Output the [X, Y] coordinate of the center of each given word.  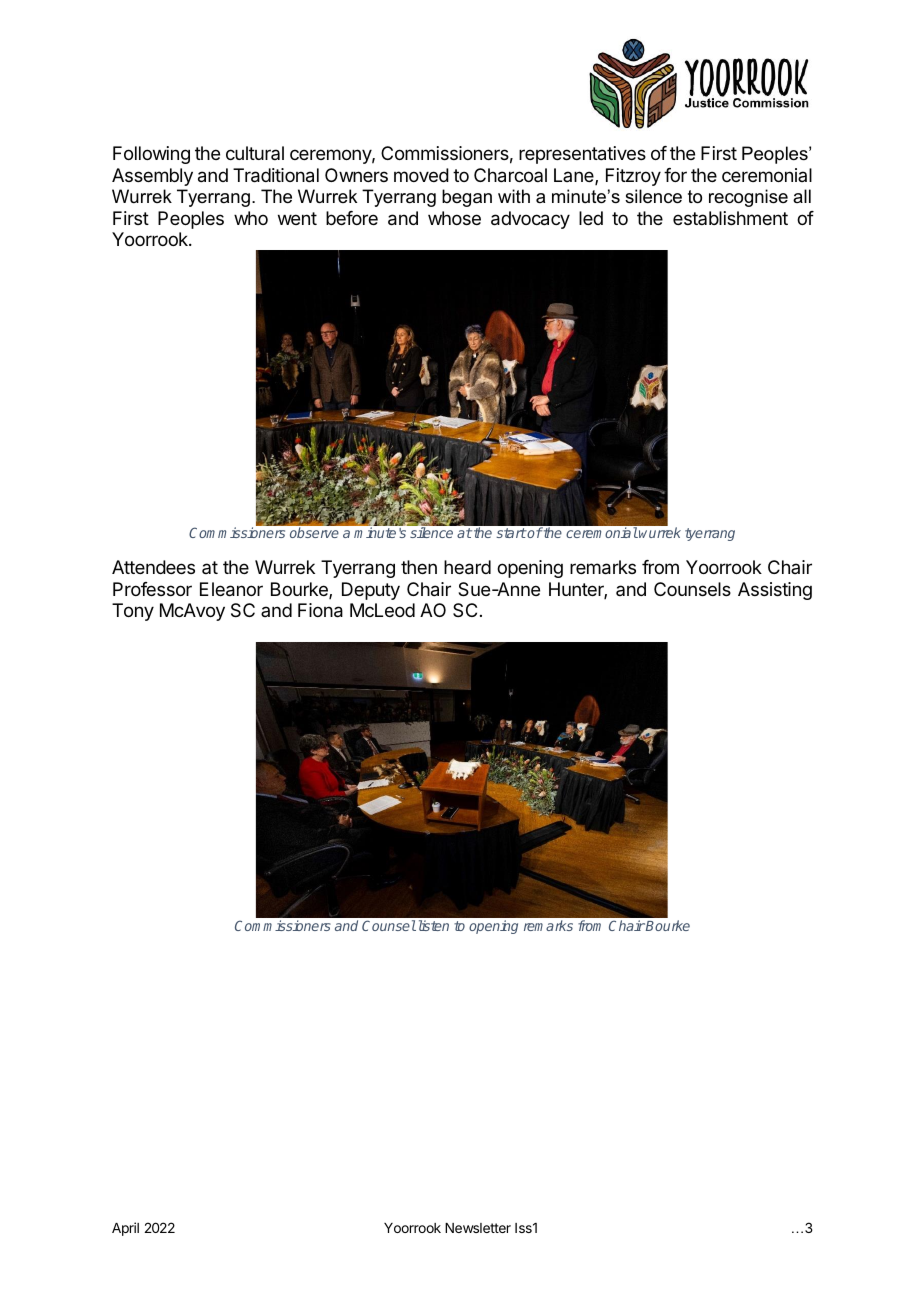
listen [432, 925]
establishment [730, 218]
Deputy [371, 591]
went [297, 218]
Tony [133, 612]
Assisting [775, 591]
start [511, 533]
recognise [748, 198]
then [419, 567]
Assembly [152, 177]
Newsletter [478, 1228]
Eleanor [231, 589]
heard [467, 567]
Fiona [320, 610]
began [467, 198]
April [125, 1229]
